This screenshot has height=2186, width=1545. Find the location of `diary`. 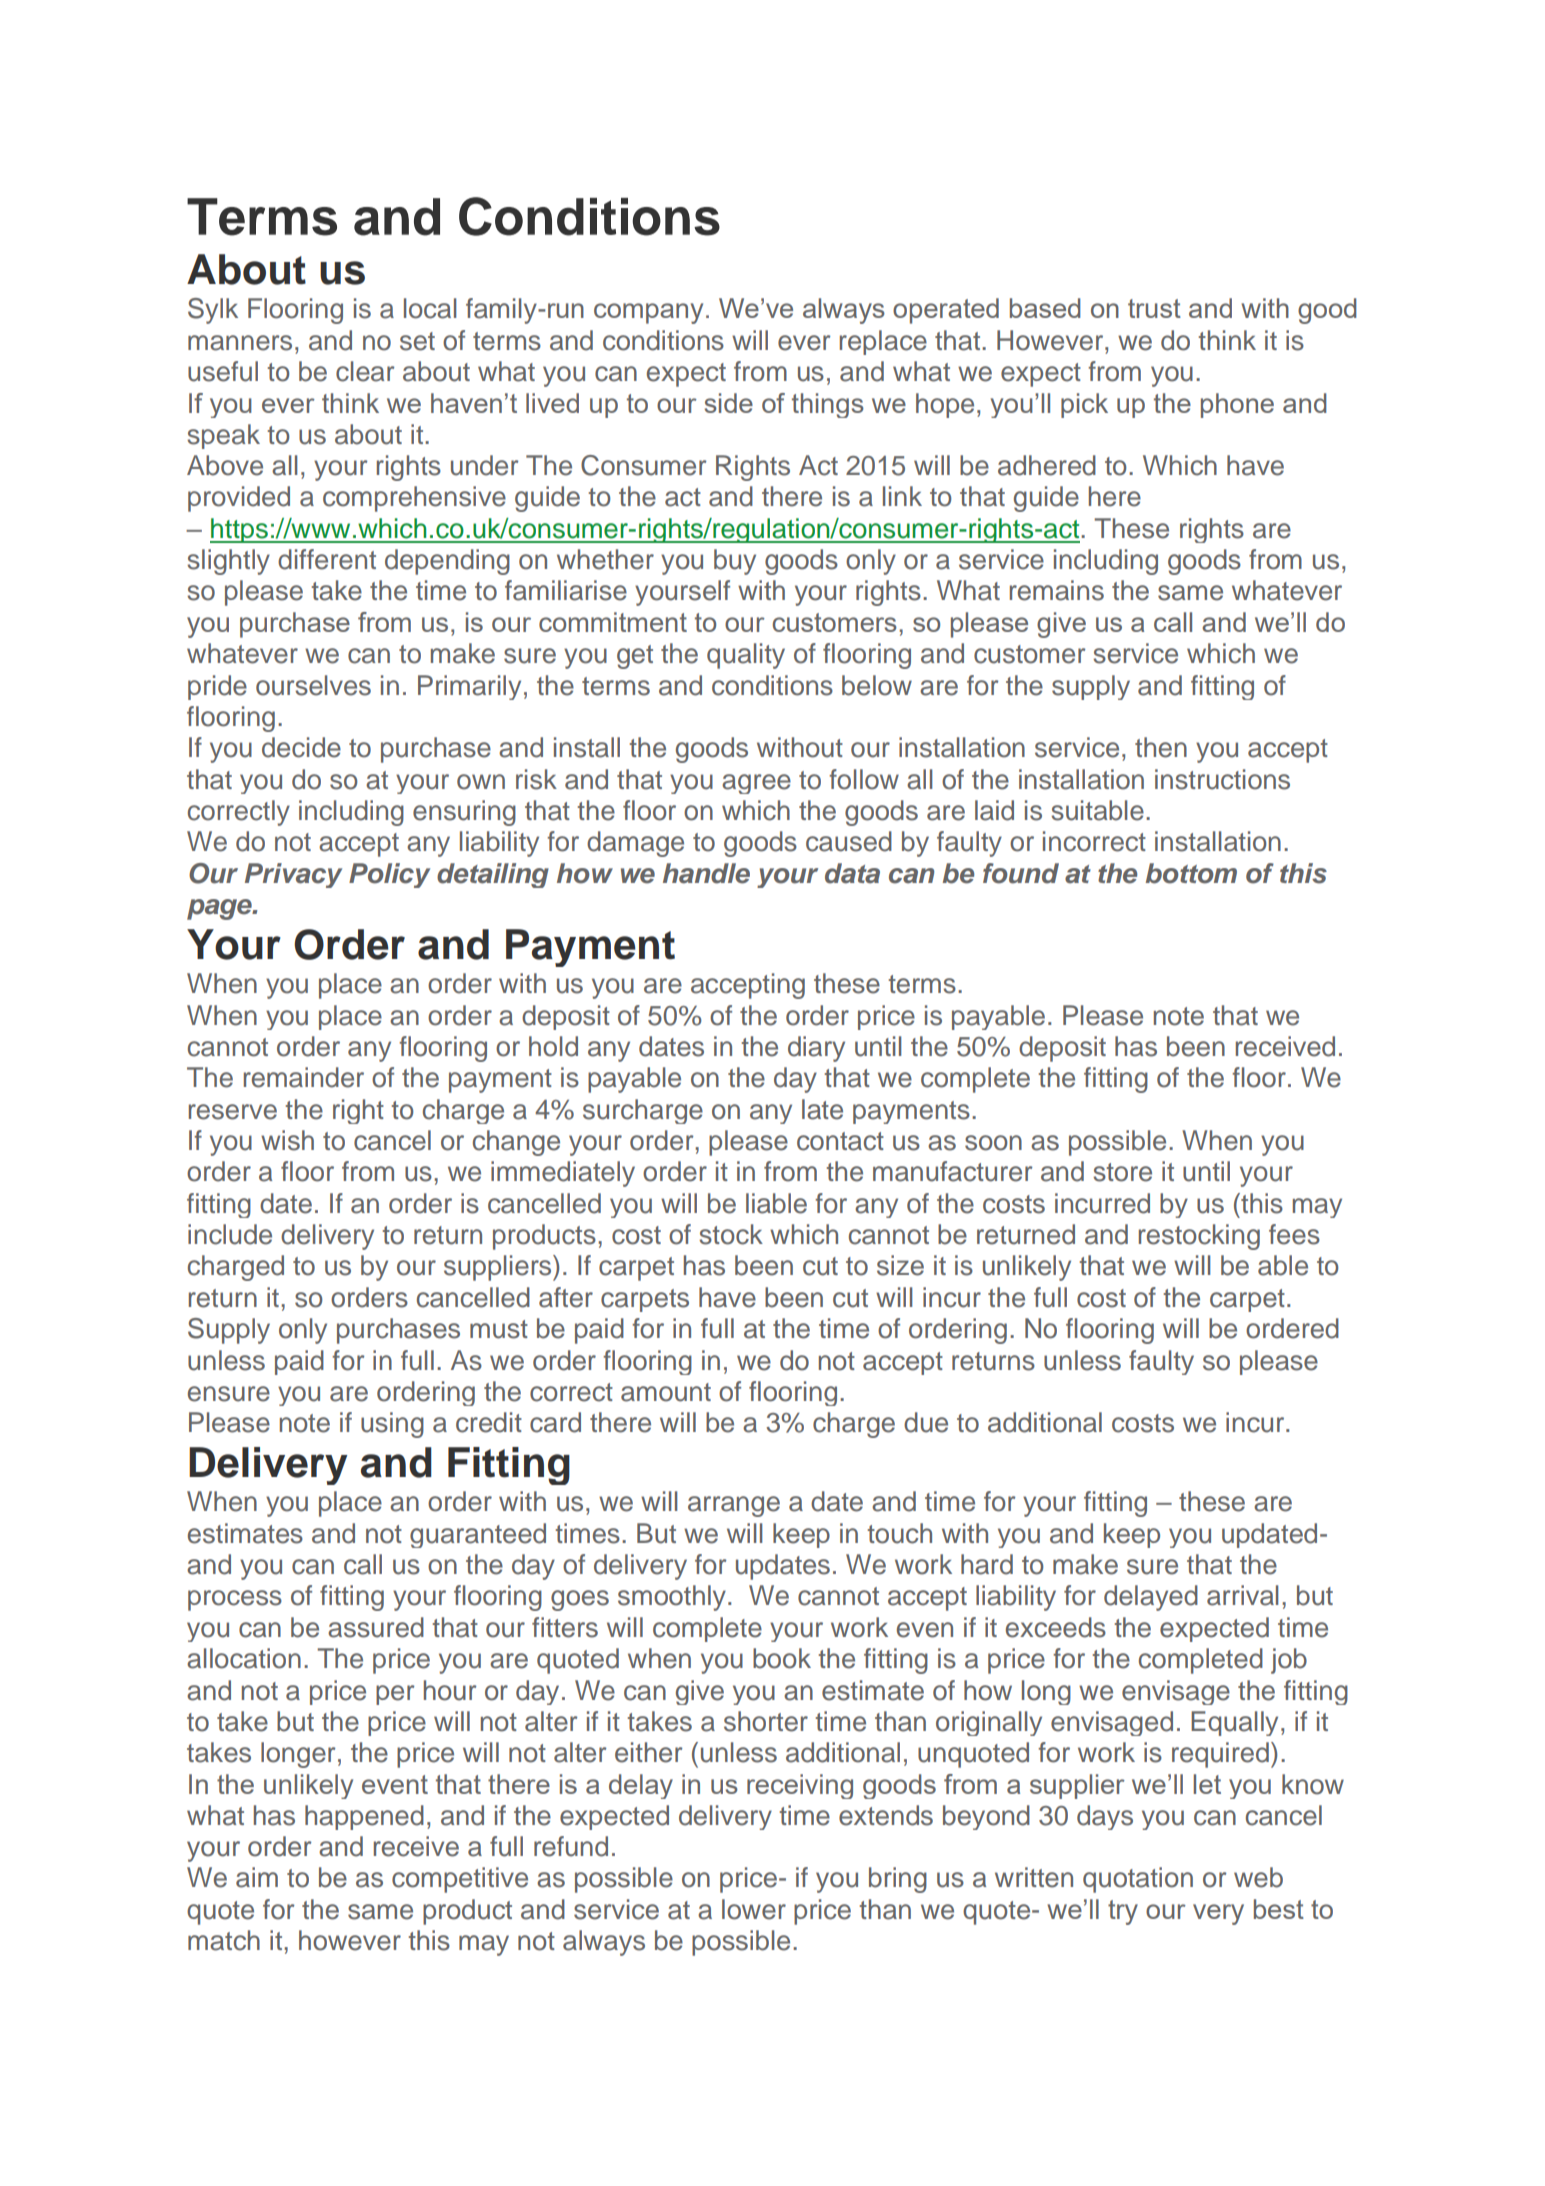

diary is located at coordinates (816, 1049).
